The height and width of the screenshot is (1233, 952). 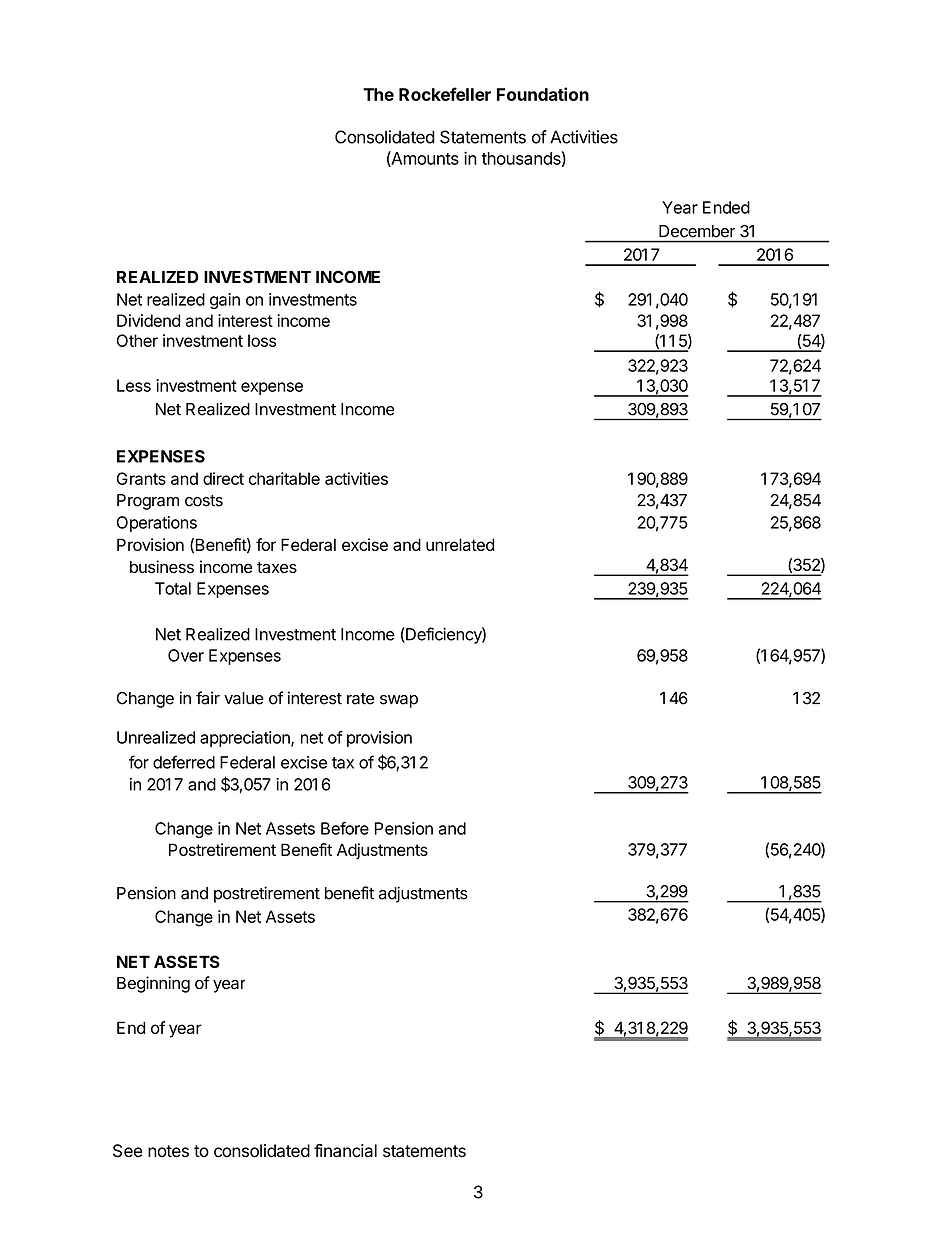 I want to click on unrelated, so click(x=460, y=544).
